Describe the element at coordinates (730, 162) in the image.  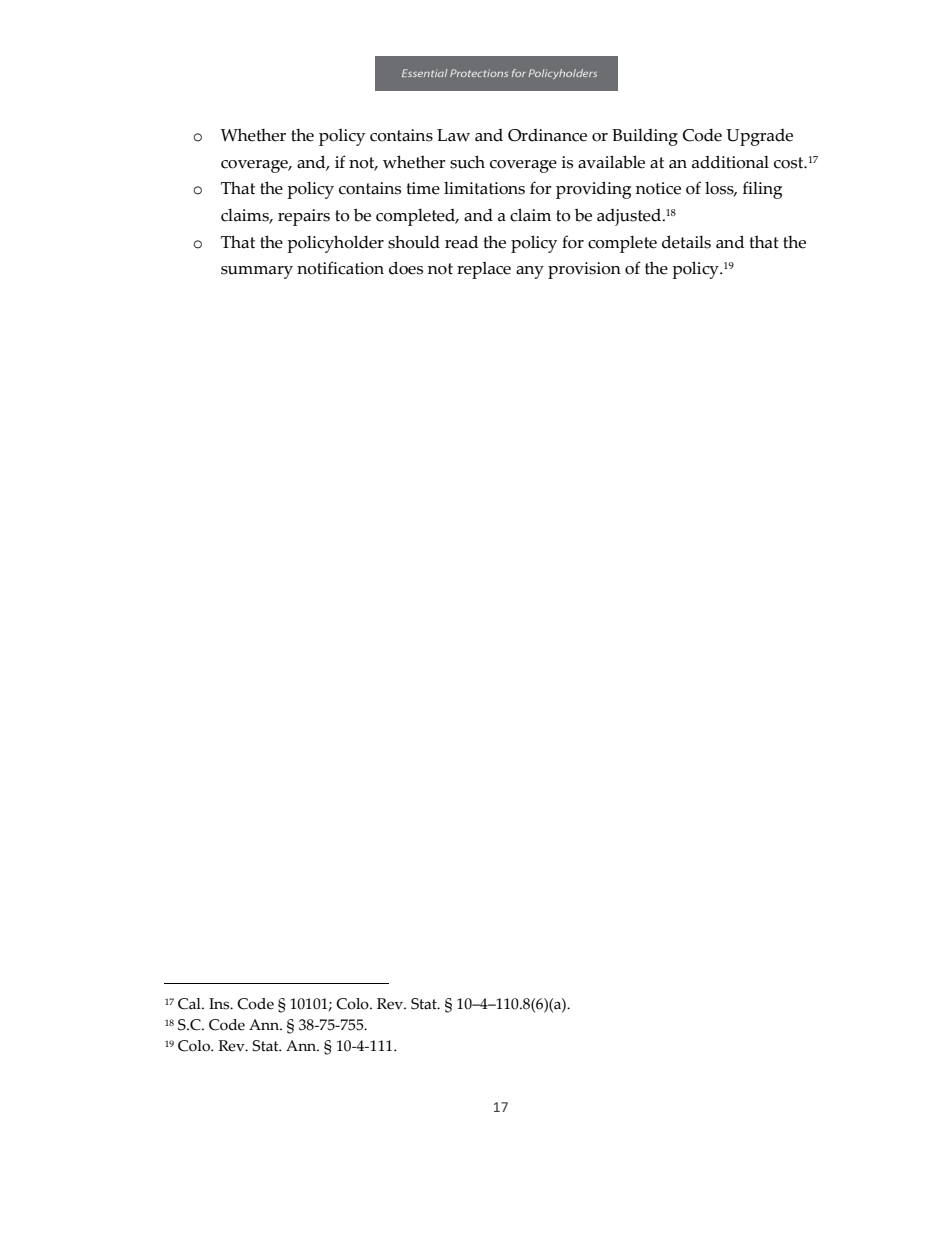
I see `additional` at that location.
